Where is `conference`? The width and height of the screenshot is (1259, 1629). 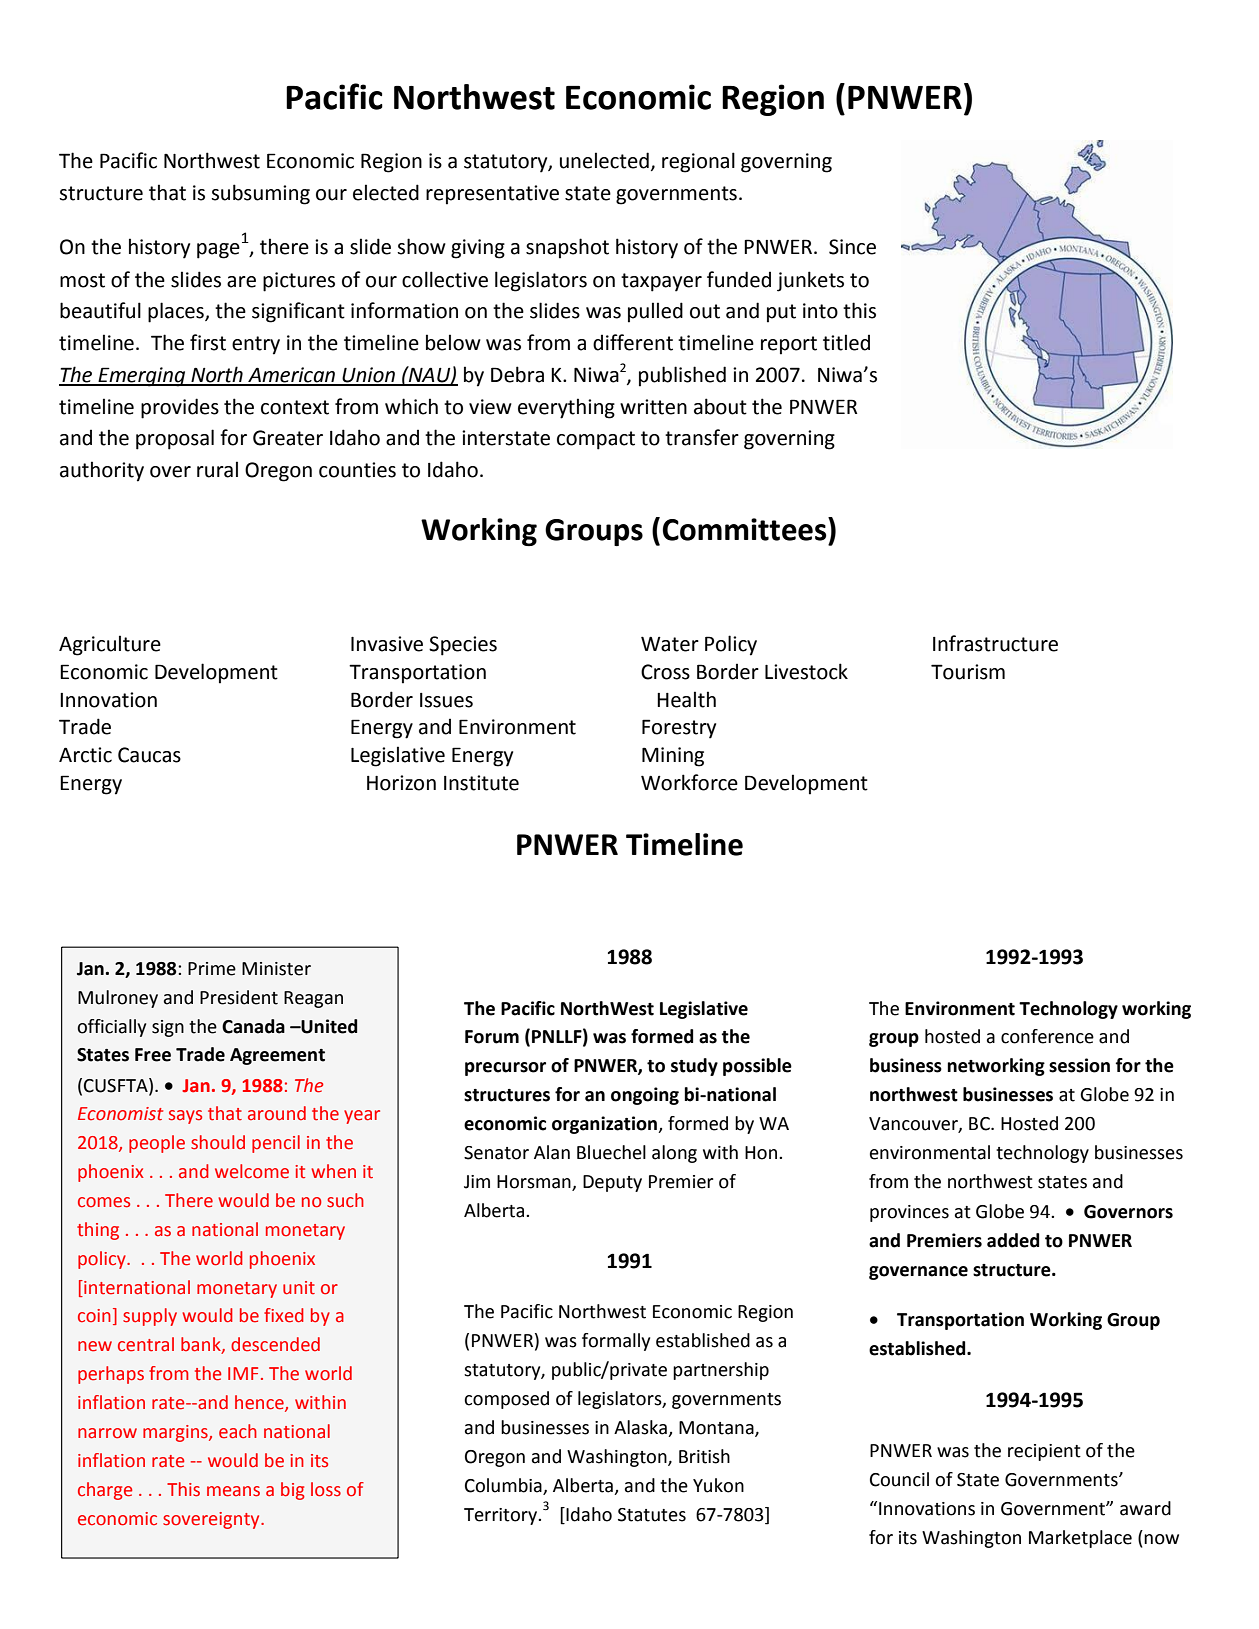
conference is located at coordinates (1047, 1036).
